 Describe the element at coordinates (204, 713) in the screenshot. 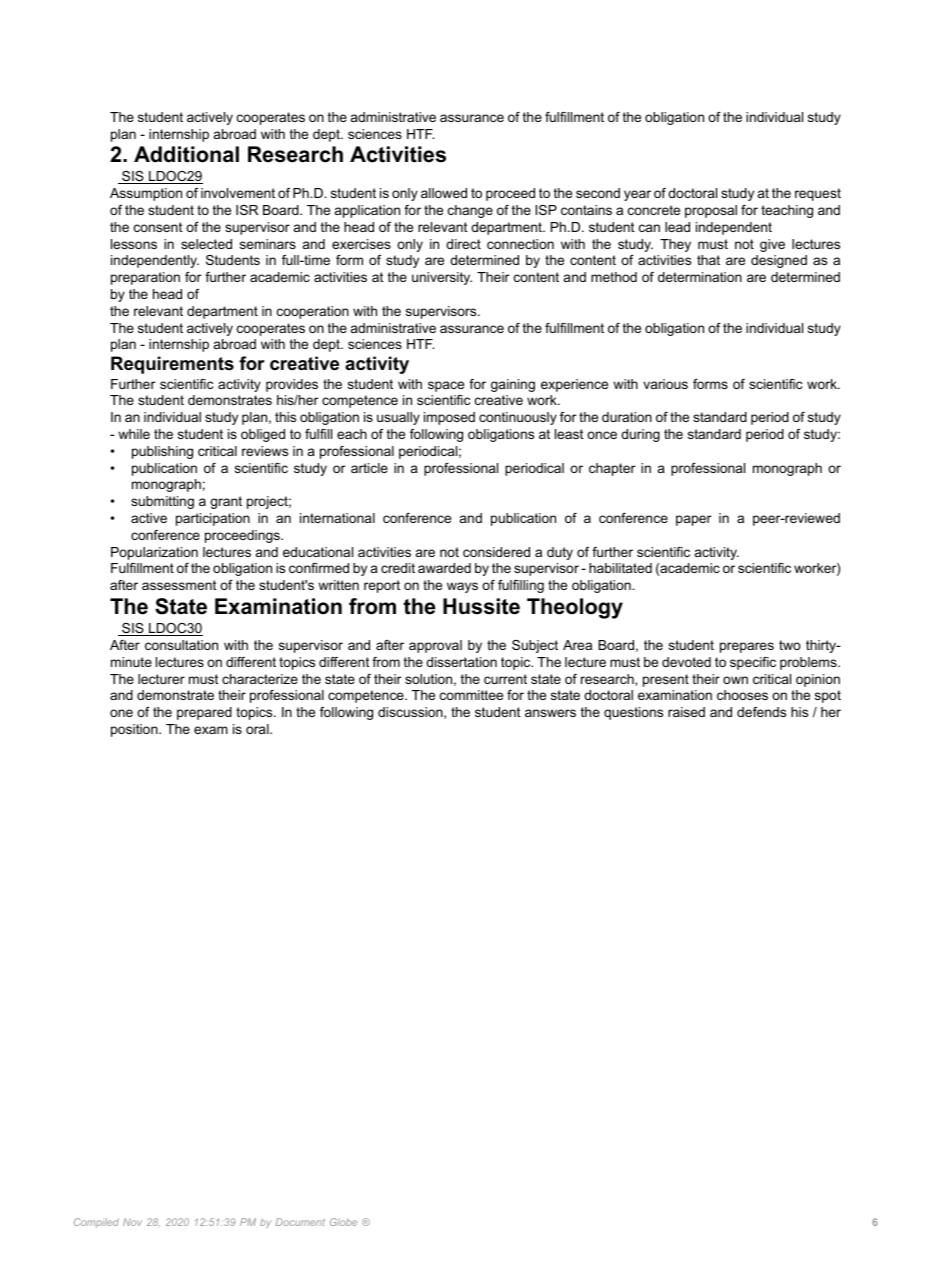

I see `prepared` at that location.
